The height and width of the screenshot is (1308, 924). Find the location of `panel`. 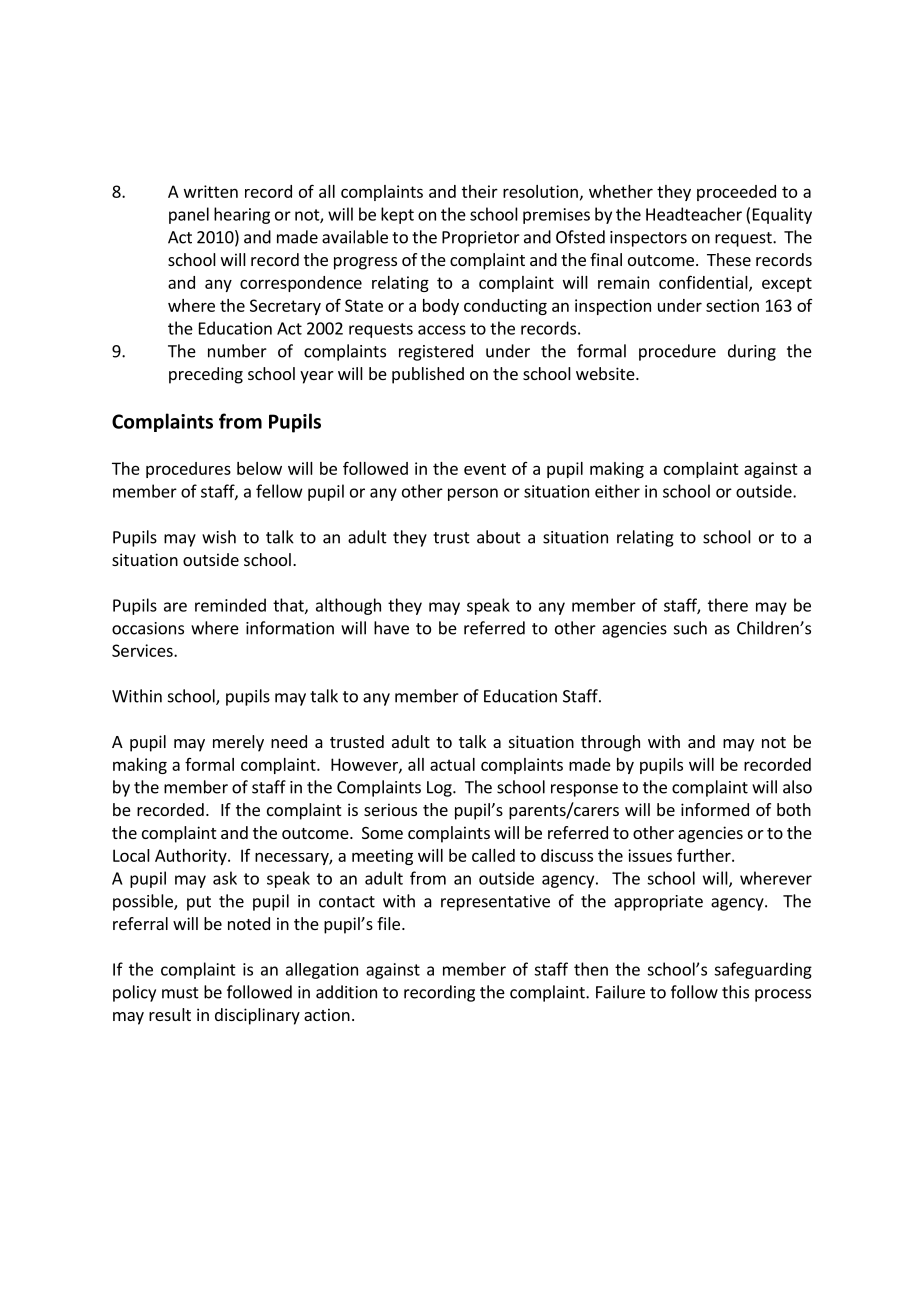

panel is located at coordinates (189, 215).
